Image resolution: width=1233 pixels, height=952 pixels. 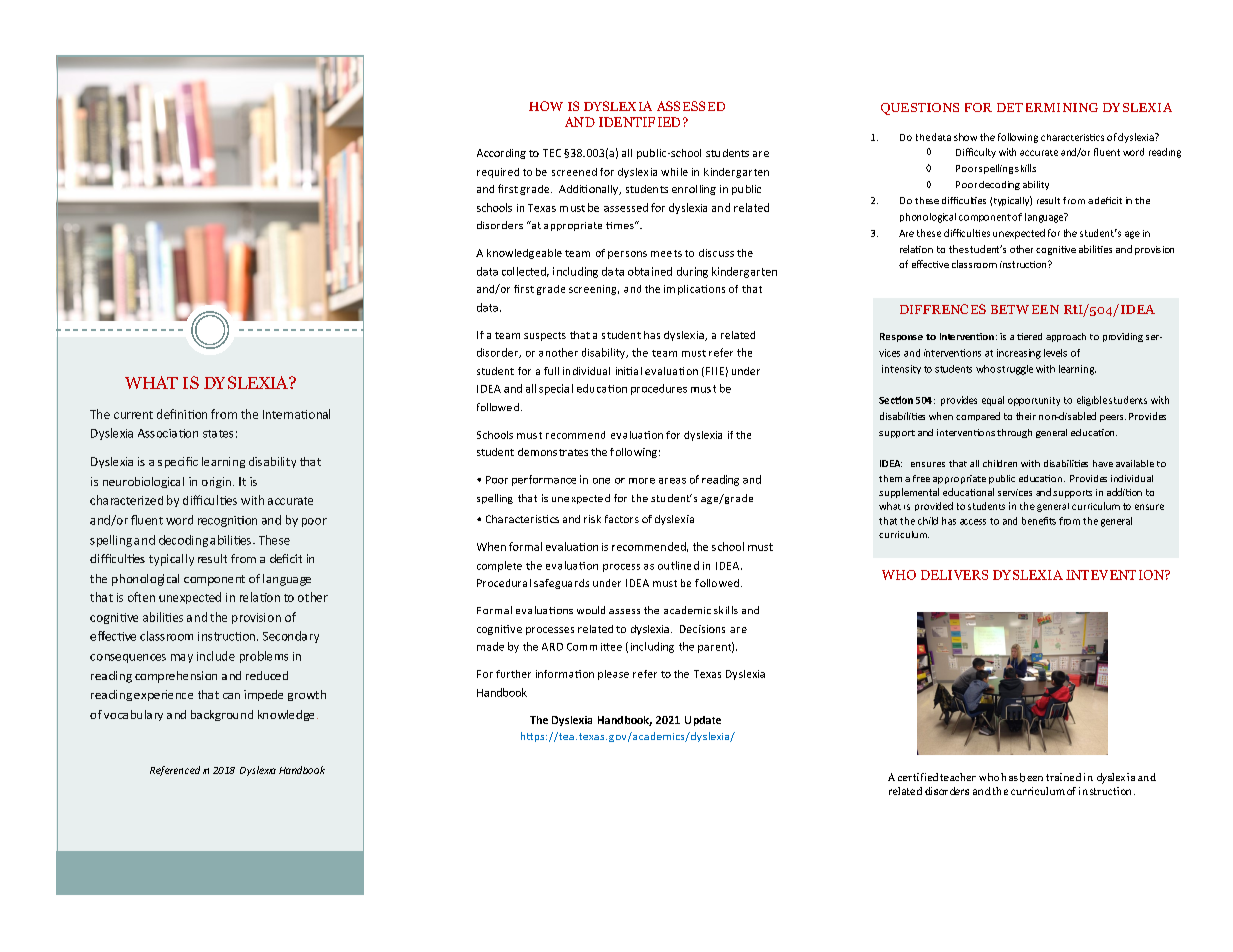 What do you see at coordinates (1029, 336) in the screenshot?
I see `tiered` at bounding box center [1029, 336].
